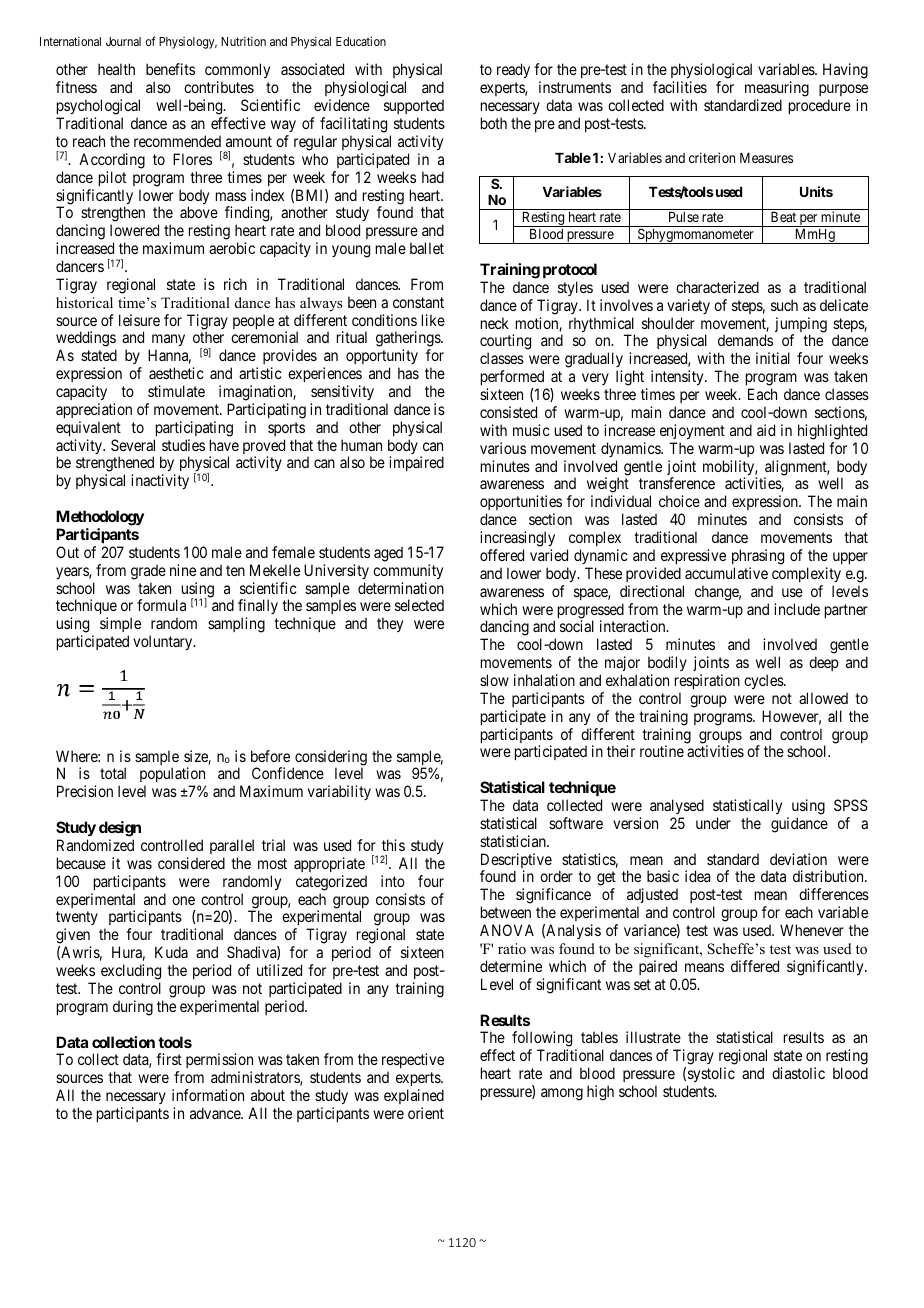  I want to click on population, so click(173, 776).
